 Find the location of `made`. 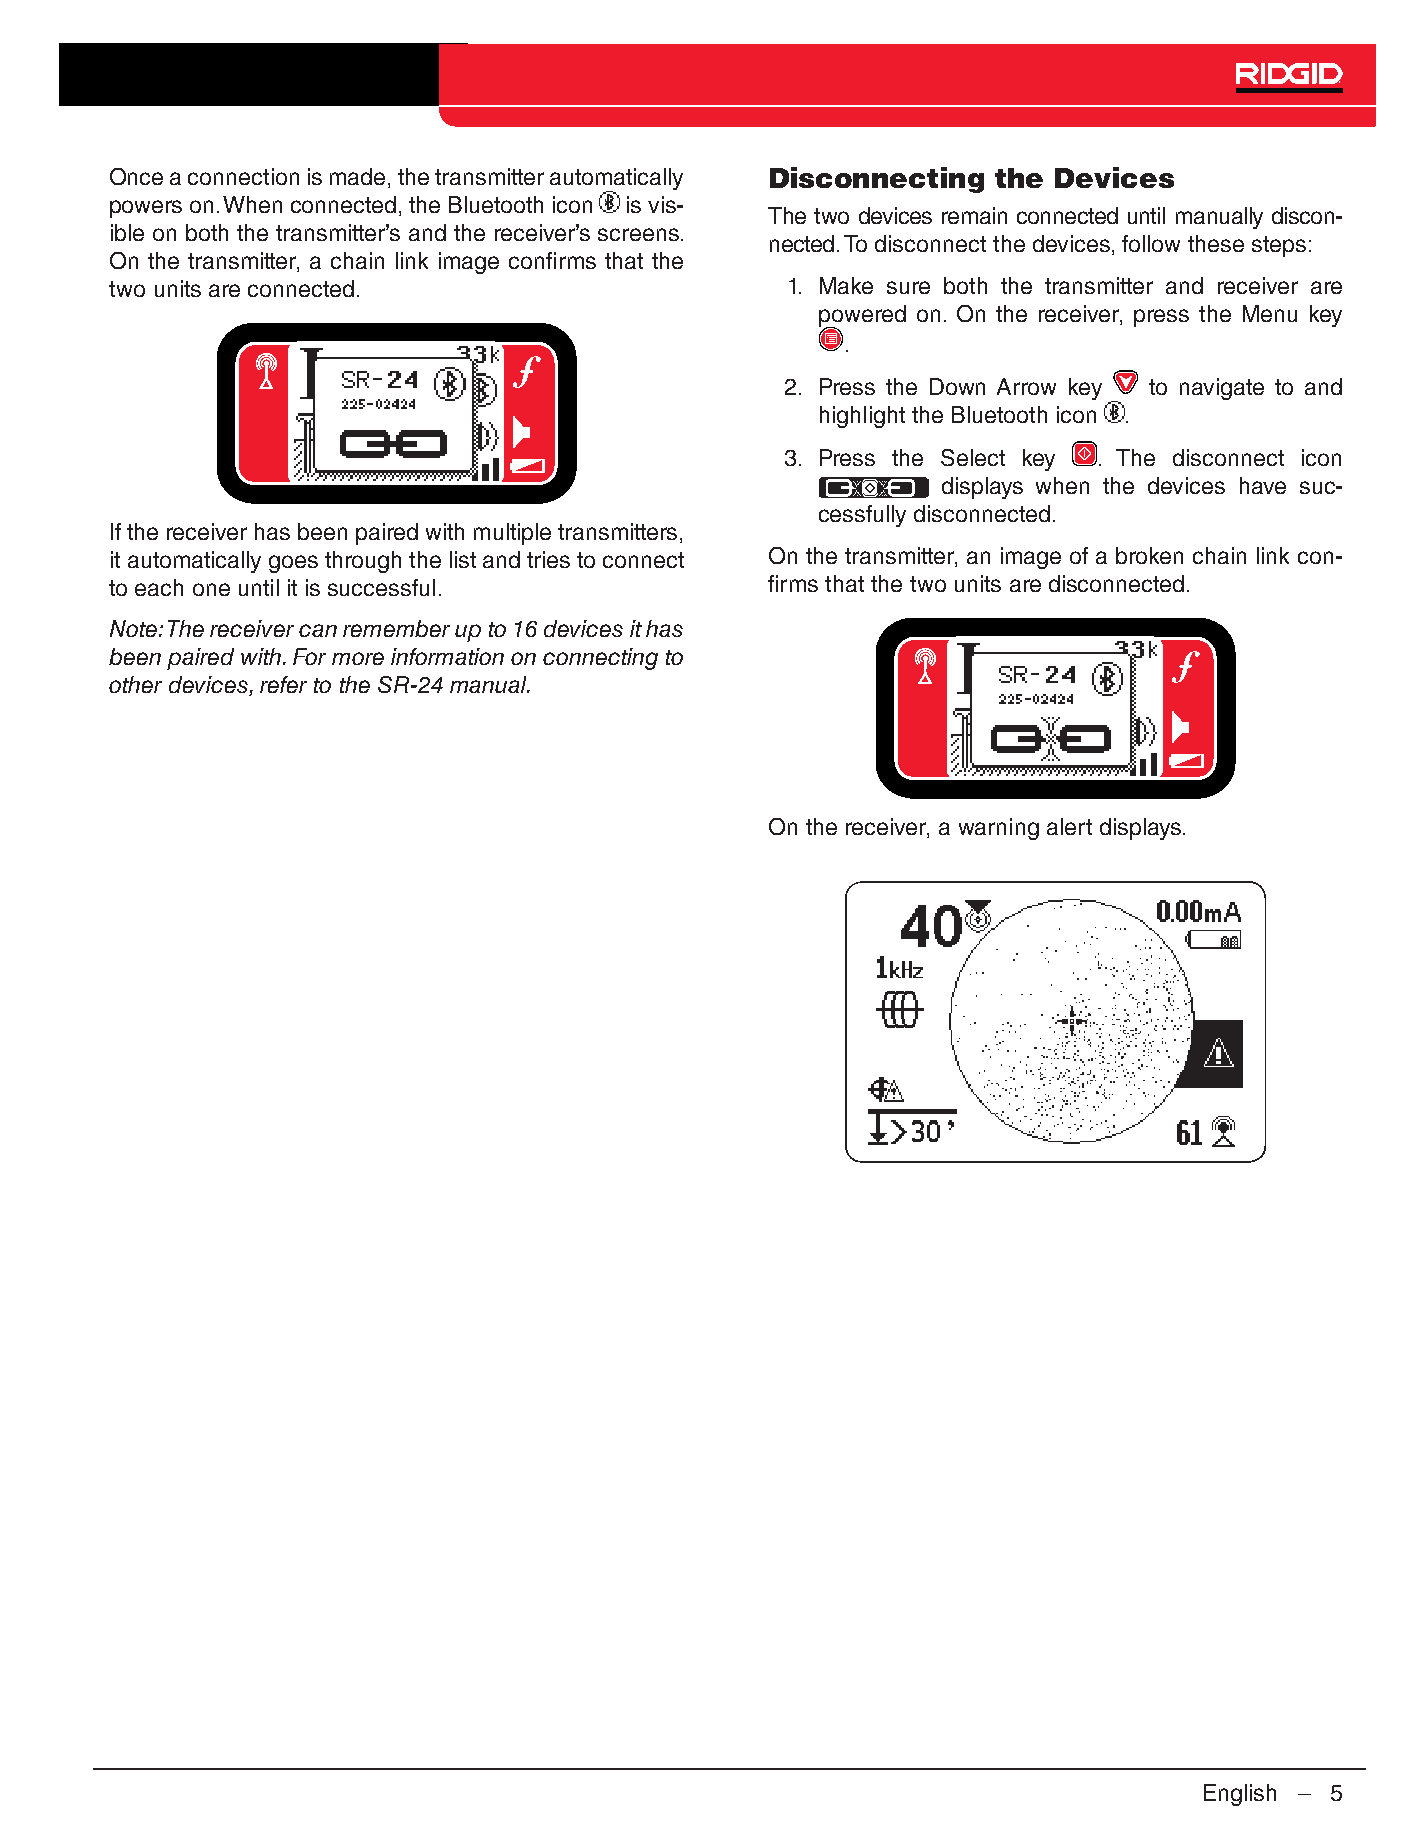

made is located at coordinates (357, 176).
